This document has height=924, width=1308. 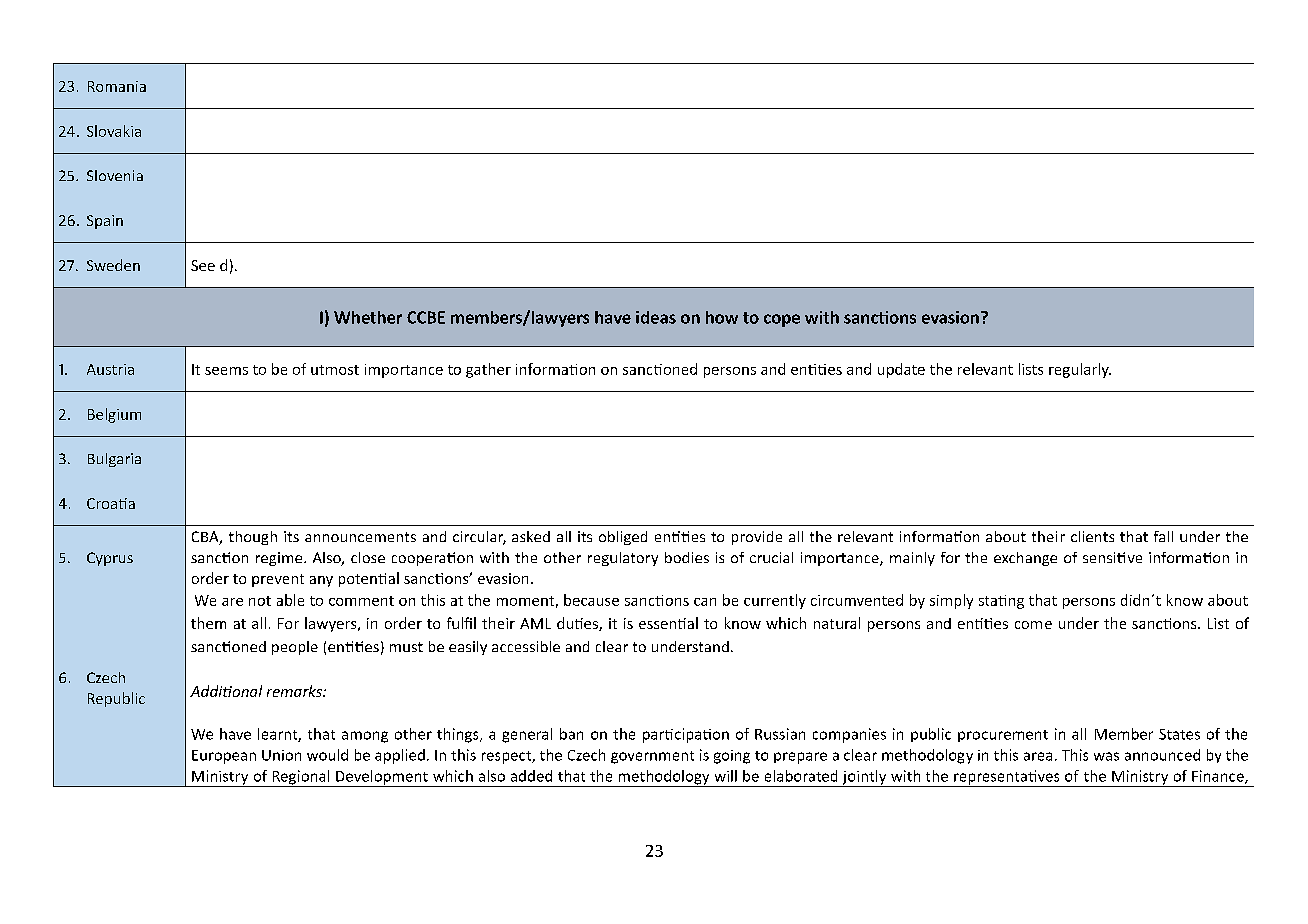 I want to click on clients, so click(x=1092, y=536).
